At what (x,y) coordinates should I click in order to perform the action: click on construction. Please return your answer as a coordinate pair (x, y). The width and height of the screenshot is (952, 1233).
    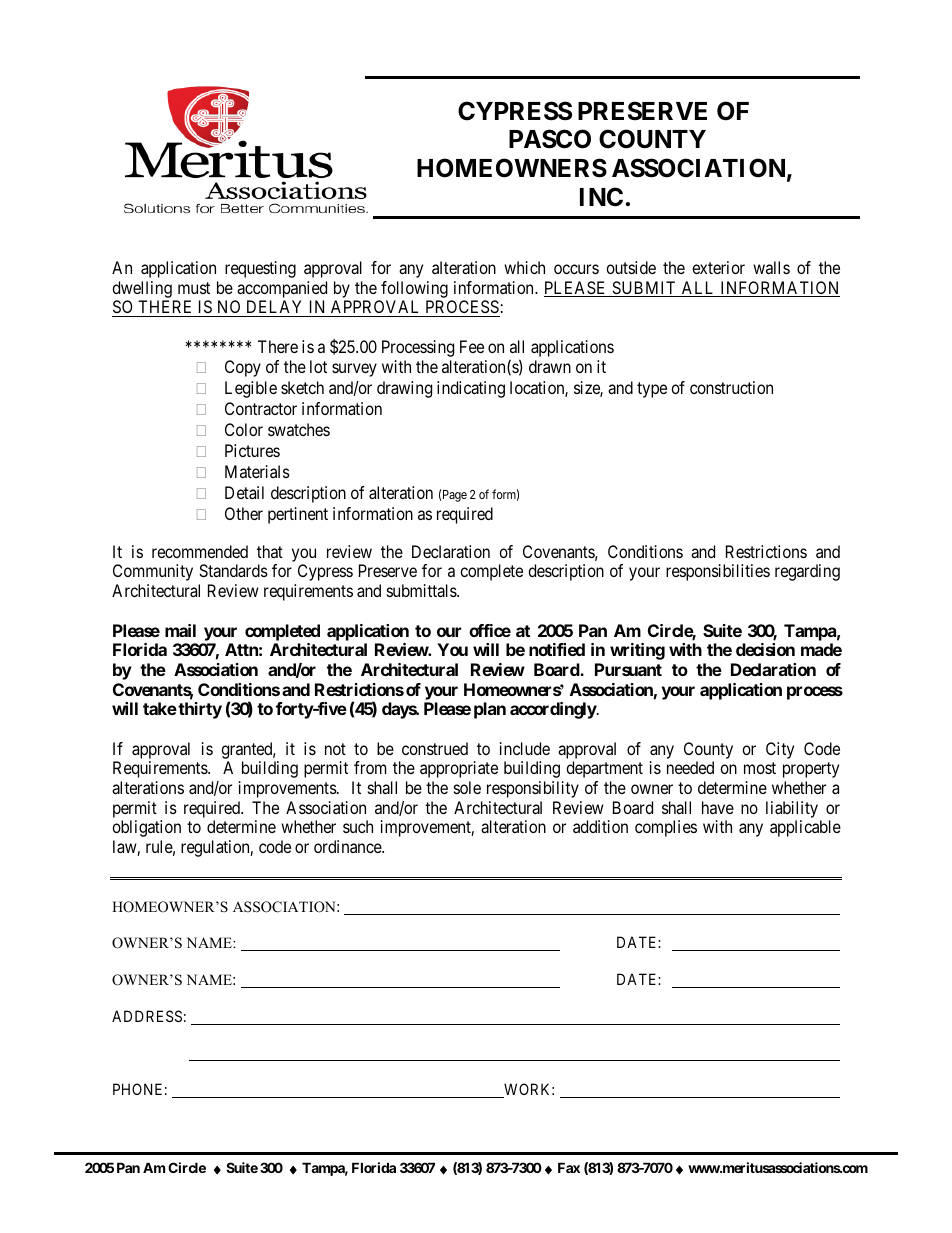
    Looking at the image, I should click on (731, 387).
